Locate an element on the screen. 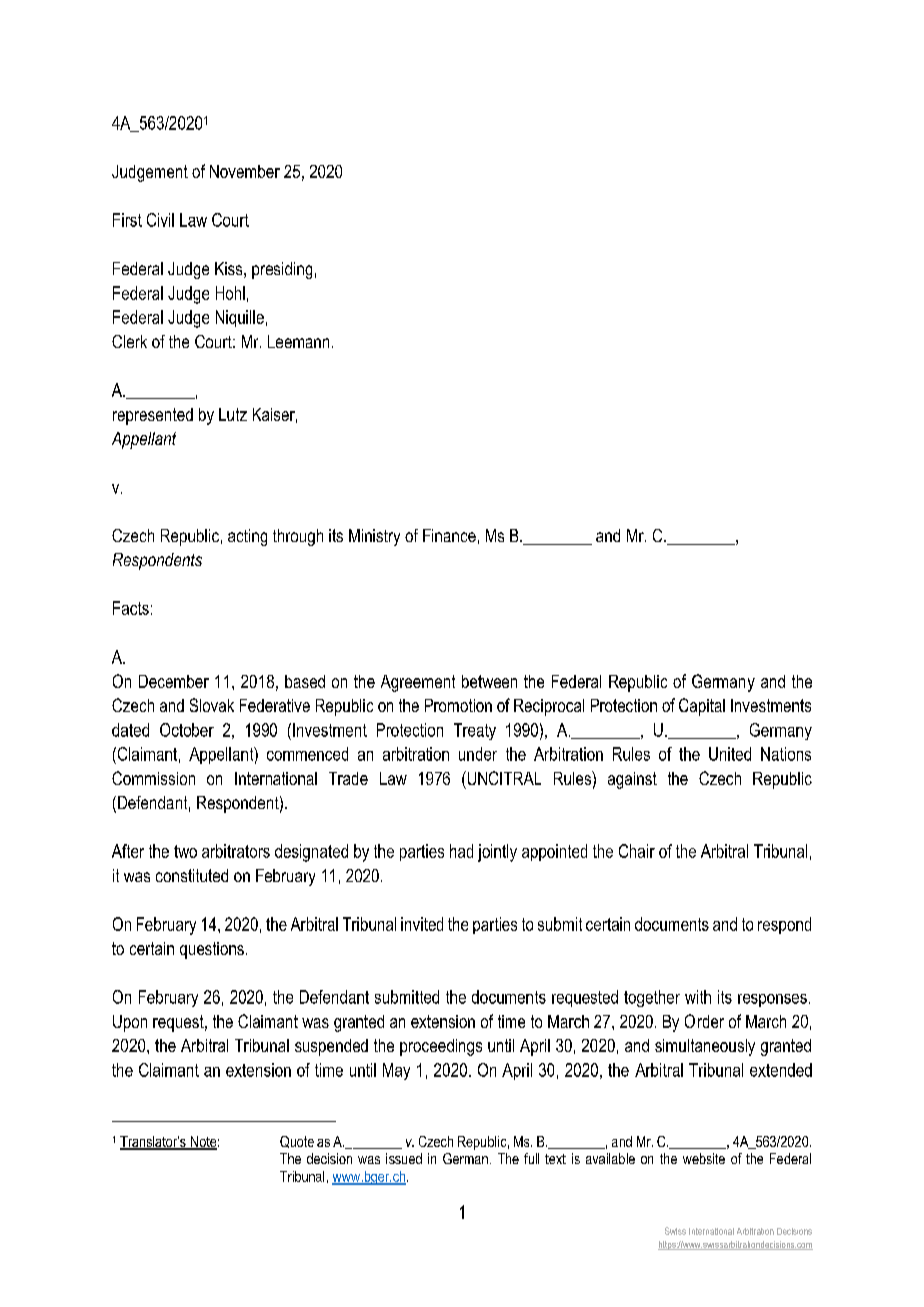 The image size is (924, 1307). November is located at coordinates (245, 171).
